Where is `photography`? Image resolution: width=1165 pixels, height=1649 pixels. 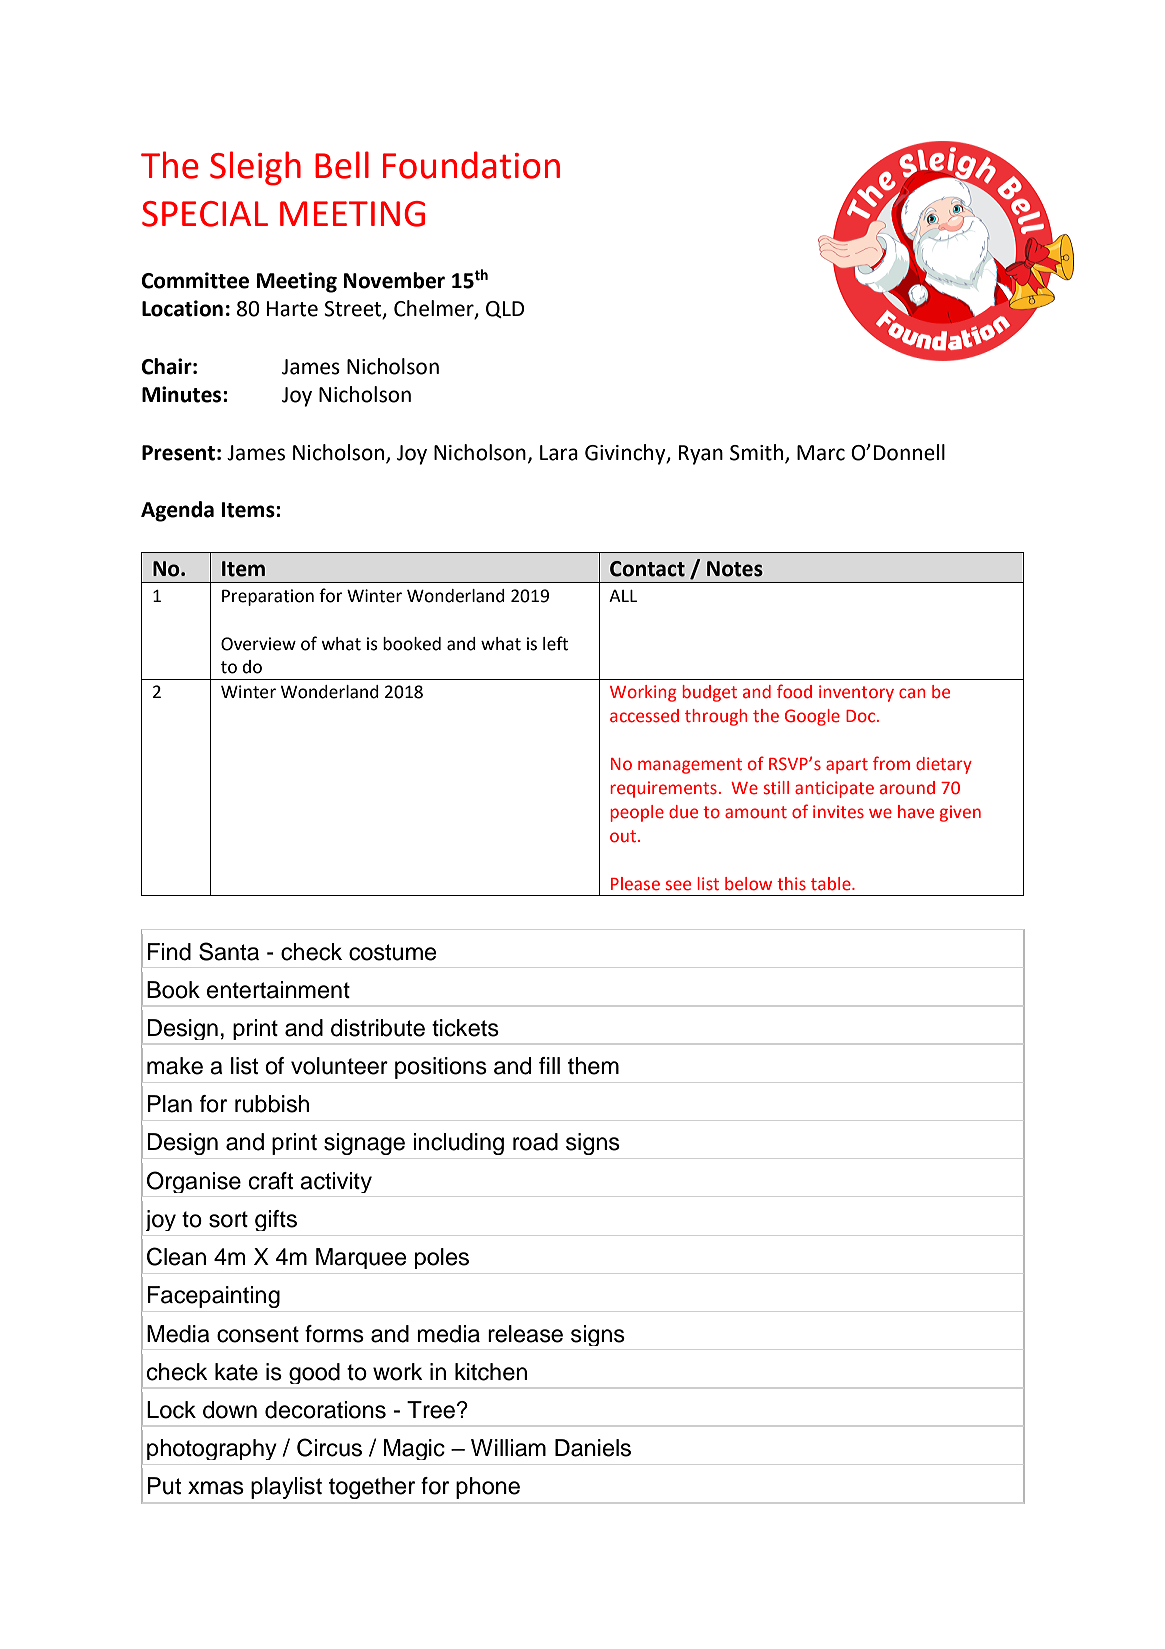
photography is located at coordinates (212, 1449).
